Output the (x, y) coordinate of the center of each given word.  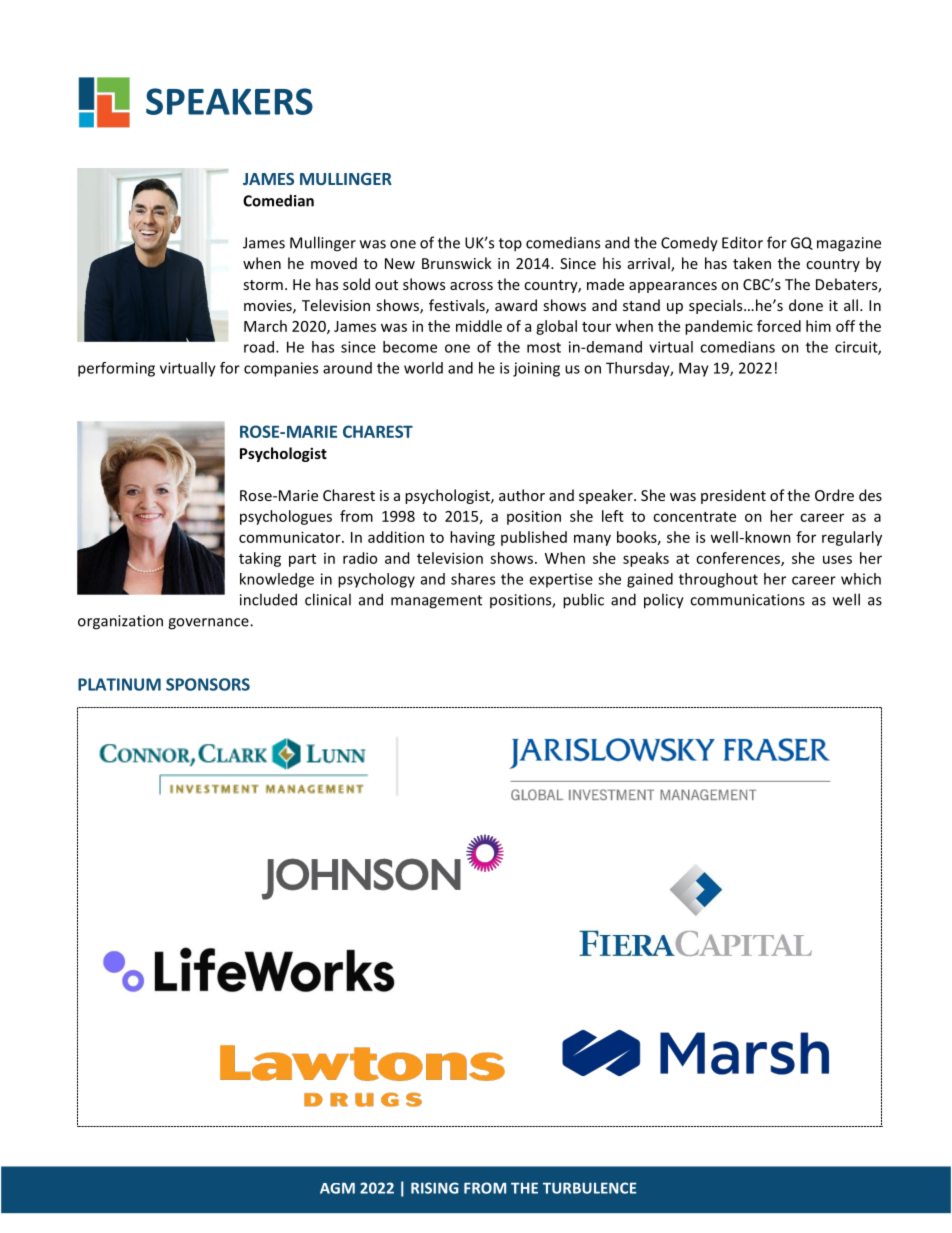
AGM (337, 1188)
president (733, 496)
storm (263, 285)
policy (664, 601)
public (583, 601)
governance (209, 624)
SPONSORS (208, 684)
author (522, 495)
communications (747, 600)
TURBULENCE (590, 1188)
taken (752, 263)
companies (281, 369)
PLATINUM (119, 684)
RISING (435, 1188)
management (436, 602)
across (471, 286)
